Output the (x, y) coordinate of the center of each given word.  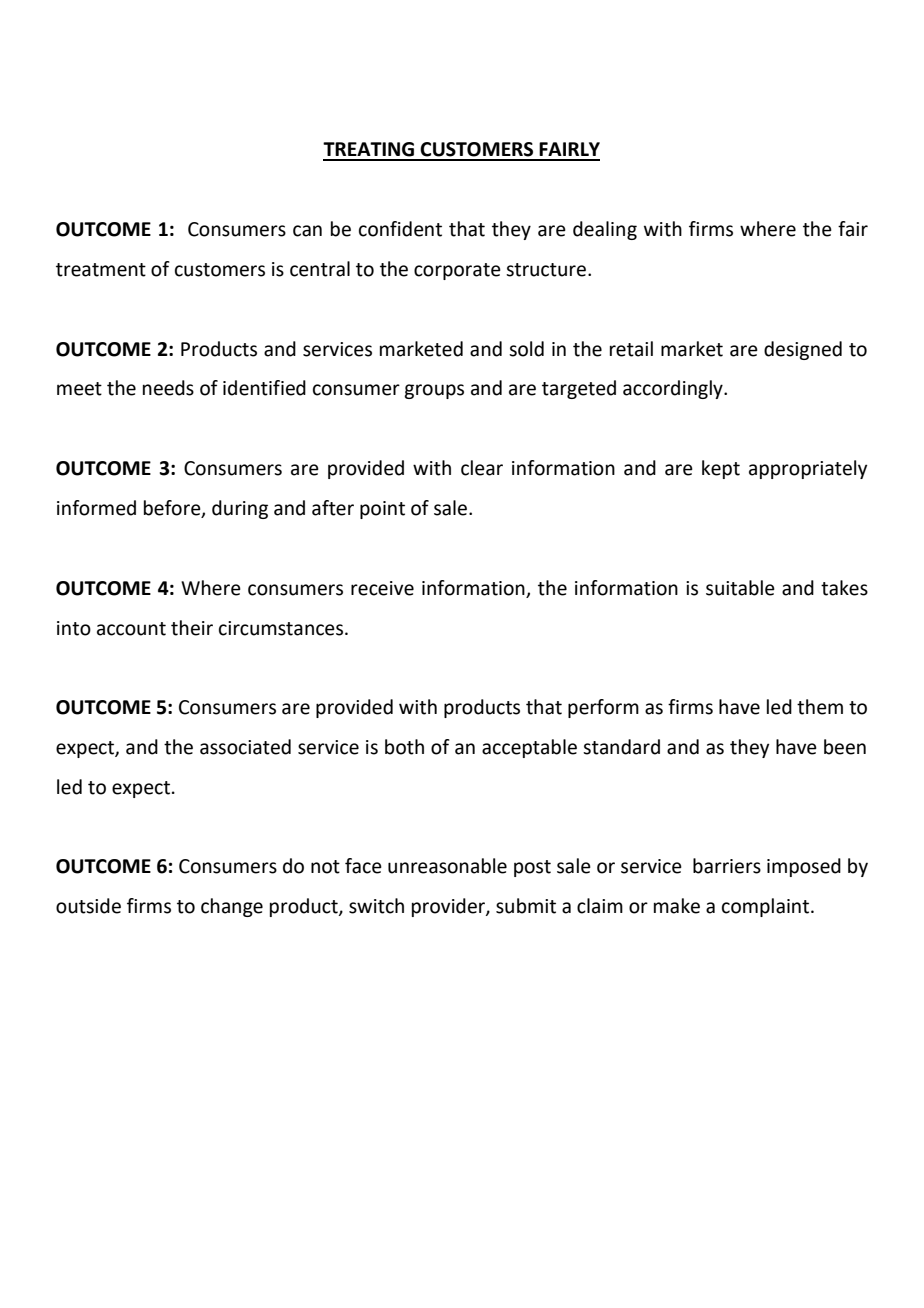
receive (382, 588)
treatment (101, 270)
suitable (740, 588)
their (192, 628)
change (232, 907)
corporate (457, 271)
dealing (605, 230)
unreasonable (447, 866)
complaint (767, 907)
